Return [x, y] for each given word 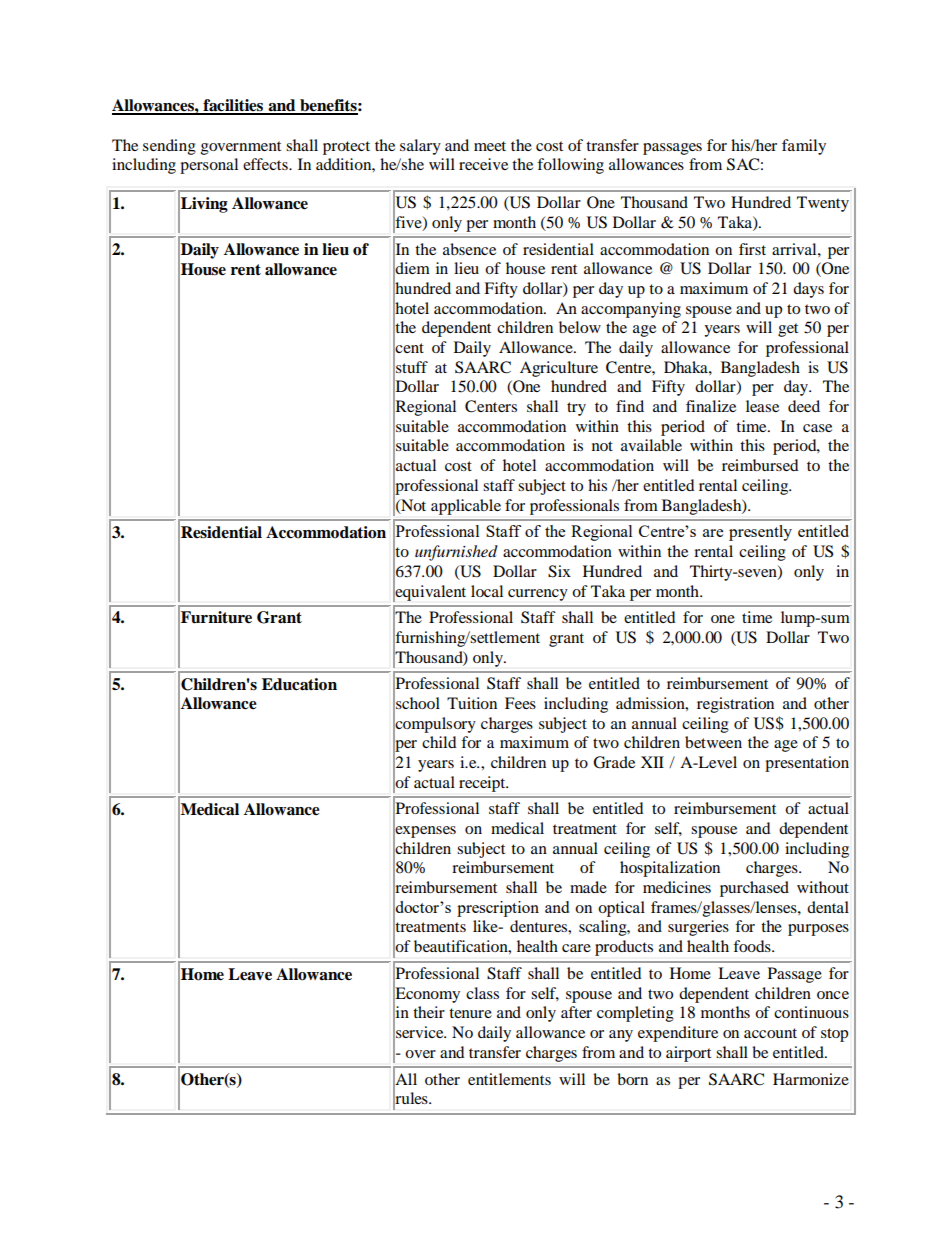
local [487, 591]
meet [490, 146]
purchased [754, 889]
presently [760, 533]
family [804, 147]
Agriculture [559, 369]
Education [299, 684]
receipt [483, 784]
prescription [498, 909]
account [770, 1033]
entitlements [509, 1079]
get [788, 330]
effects [266, 164]
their [429, 1012]
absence [469, 249]
